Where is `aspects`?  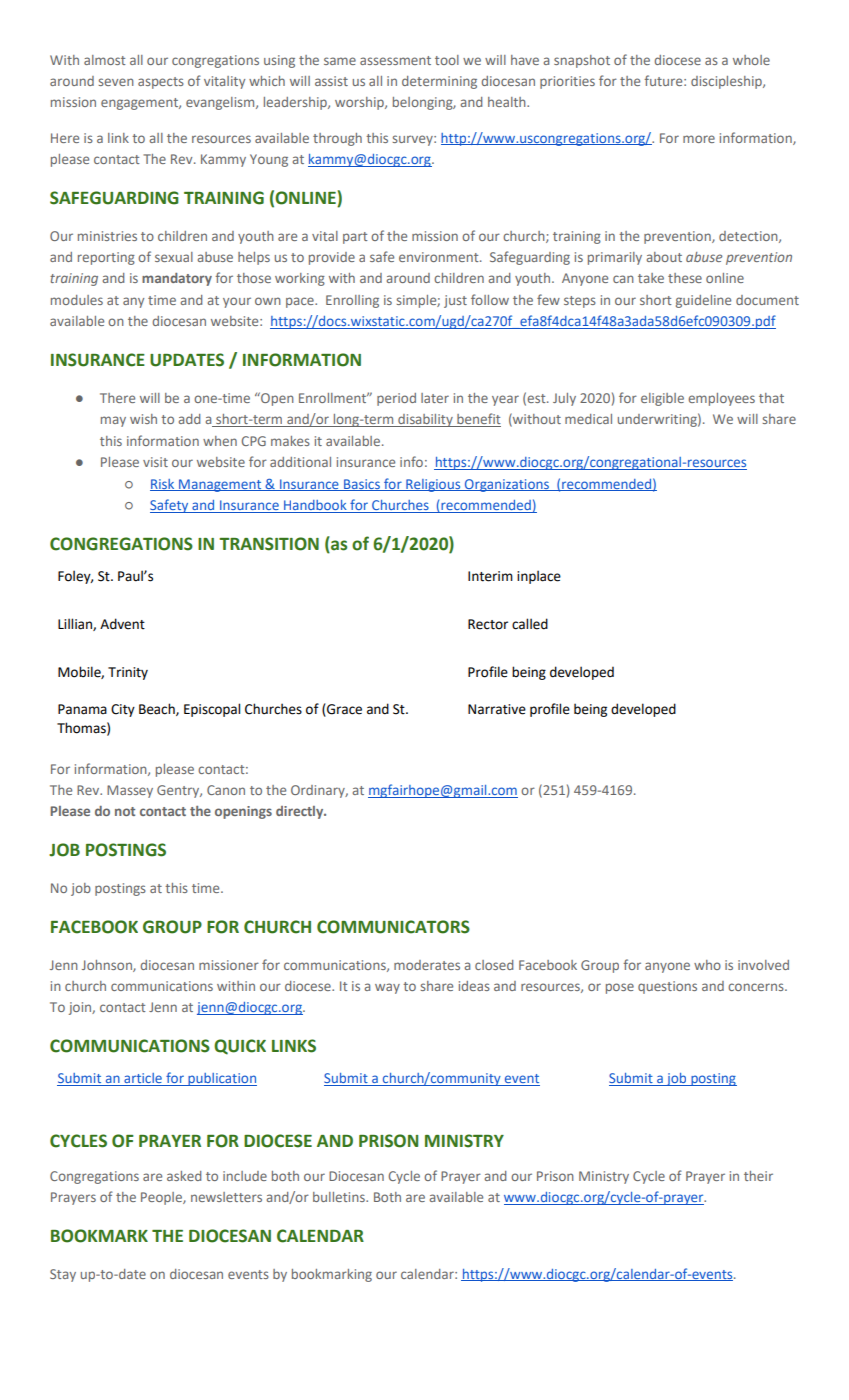
aspects is located at coordinates (161, 83).
